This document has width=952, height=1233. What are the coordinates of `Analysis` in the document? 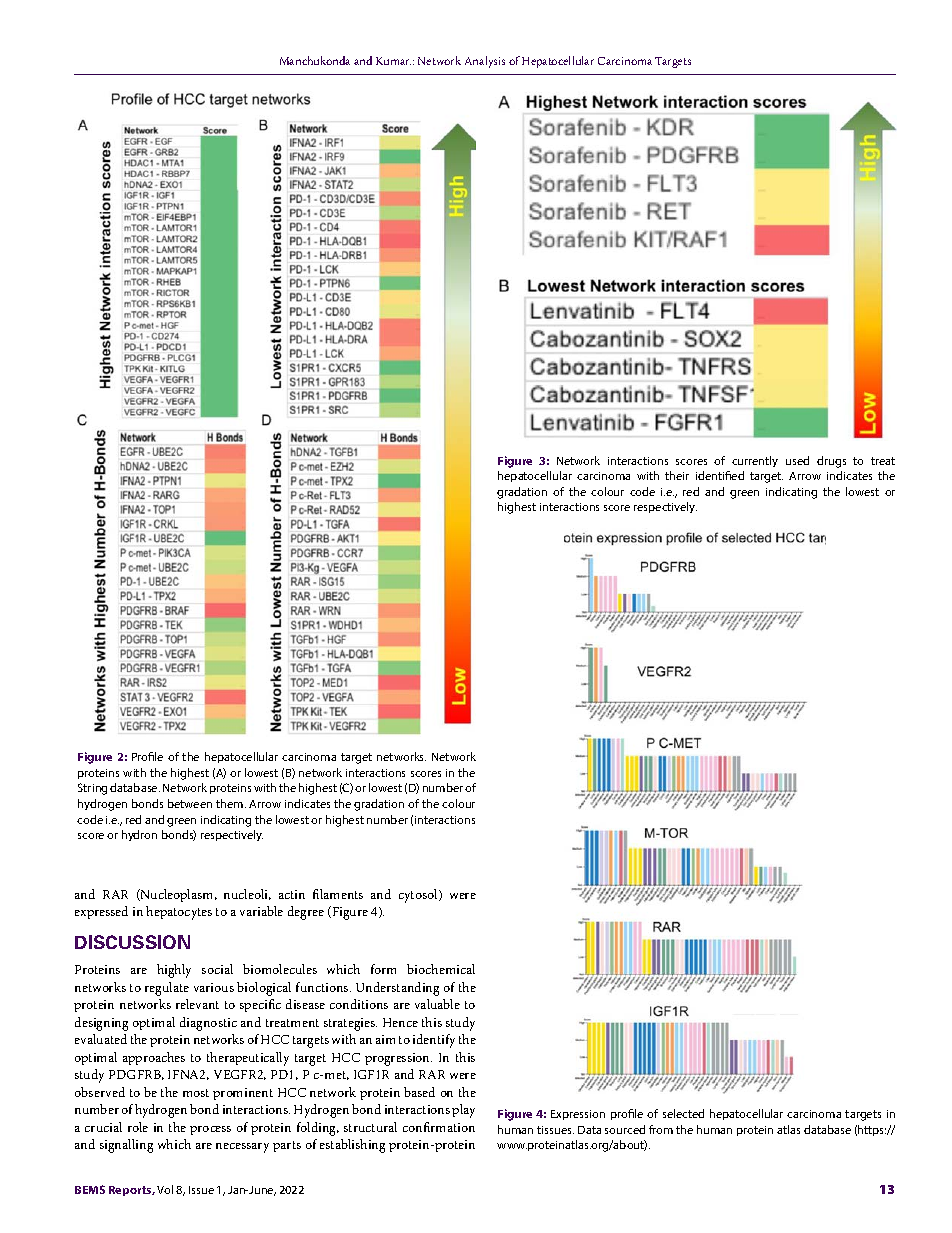 It's located at (485, 62).
